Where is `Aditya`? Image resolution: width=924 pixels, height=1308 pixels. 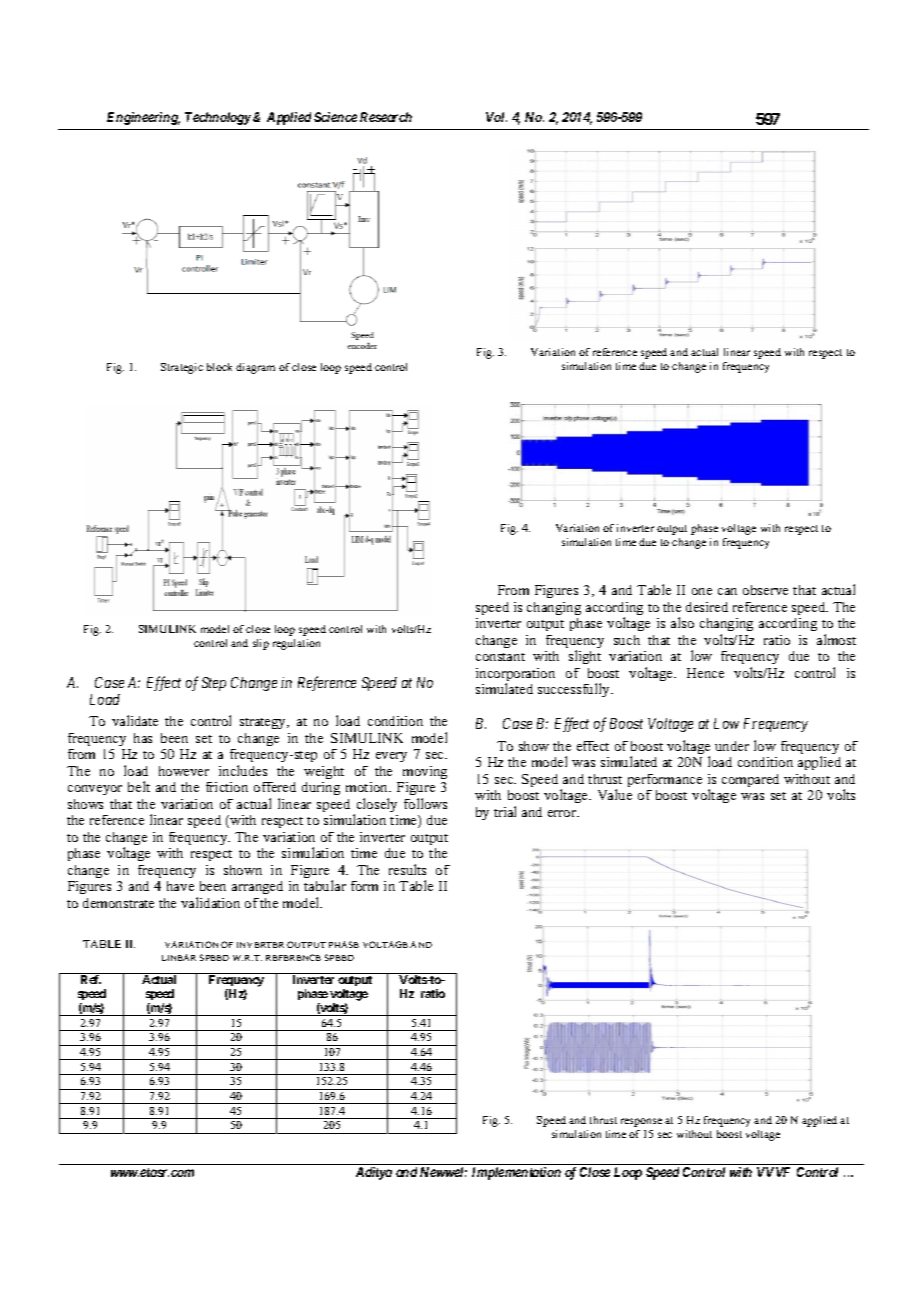
Aditya is located at coordinates (374, 1173).
